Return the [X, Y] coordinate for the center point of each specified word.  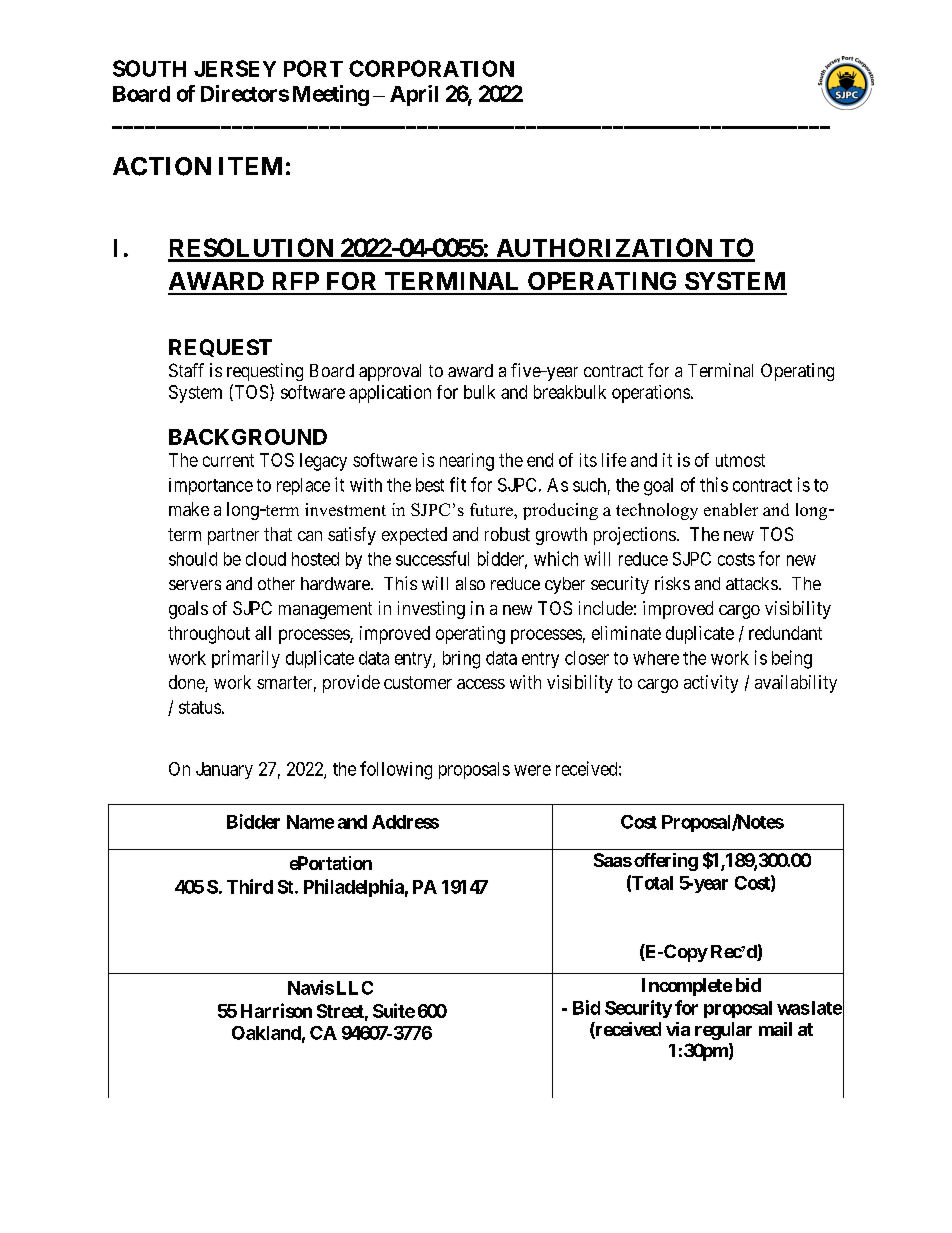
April [414, 95]
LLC [355, 988]
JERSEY [235, 68]
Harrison [276, 1010]
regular [723, 1031]
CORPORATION [431, 68]
